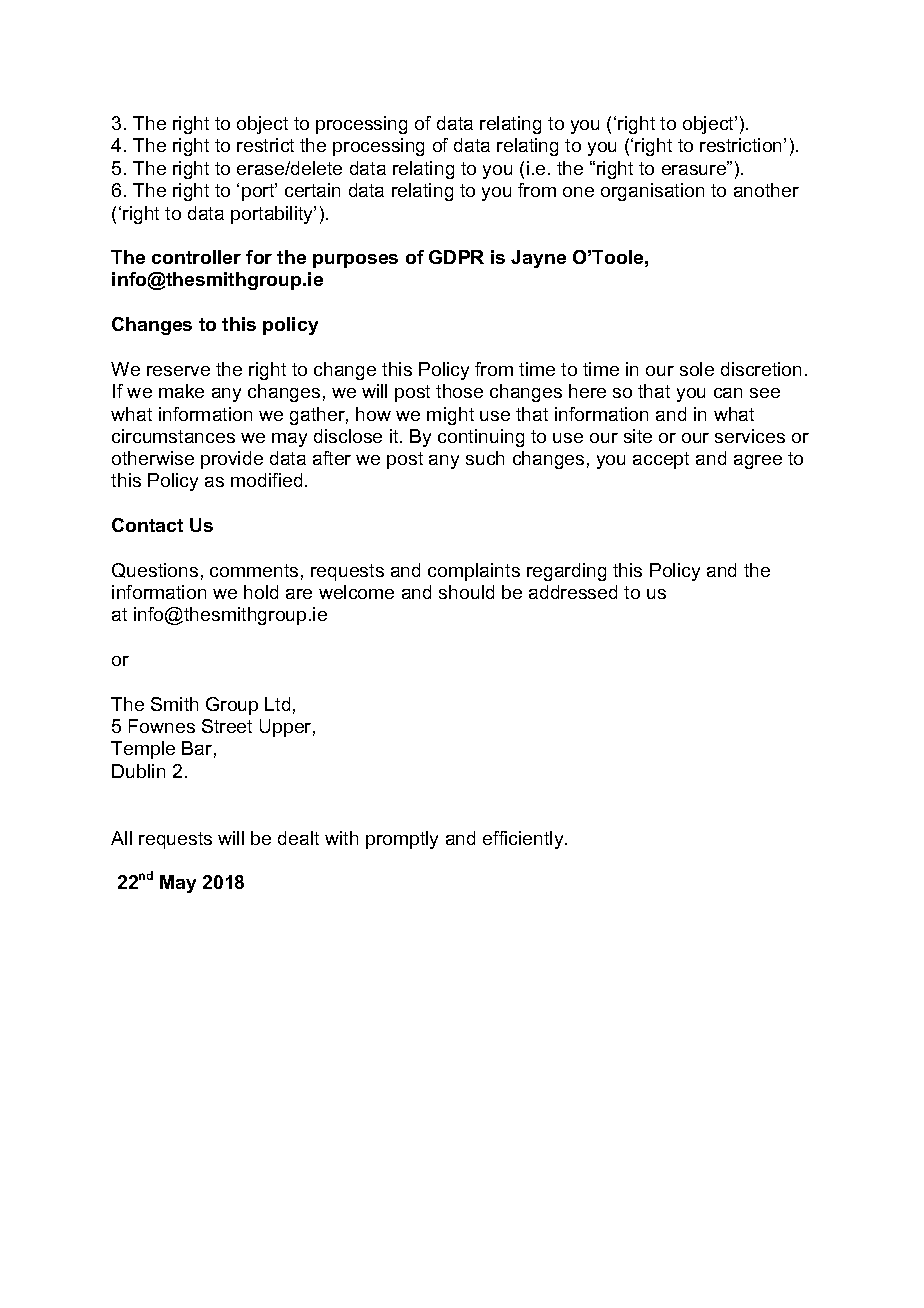 The image size is (924, 1308). What do you see at coordinates (181, 391) in the image?
I see `make` at bounding box center [181, 391].
